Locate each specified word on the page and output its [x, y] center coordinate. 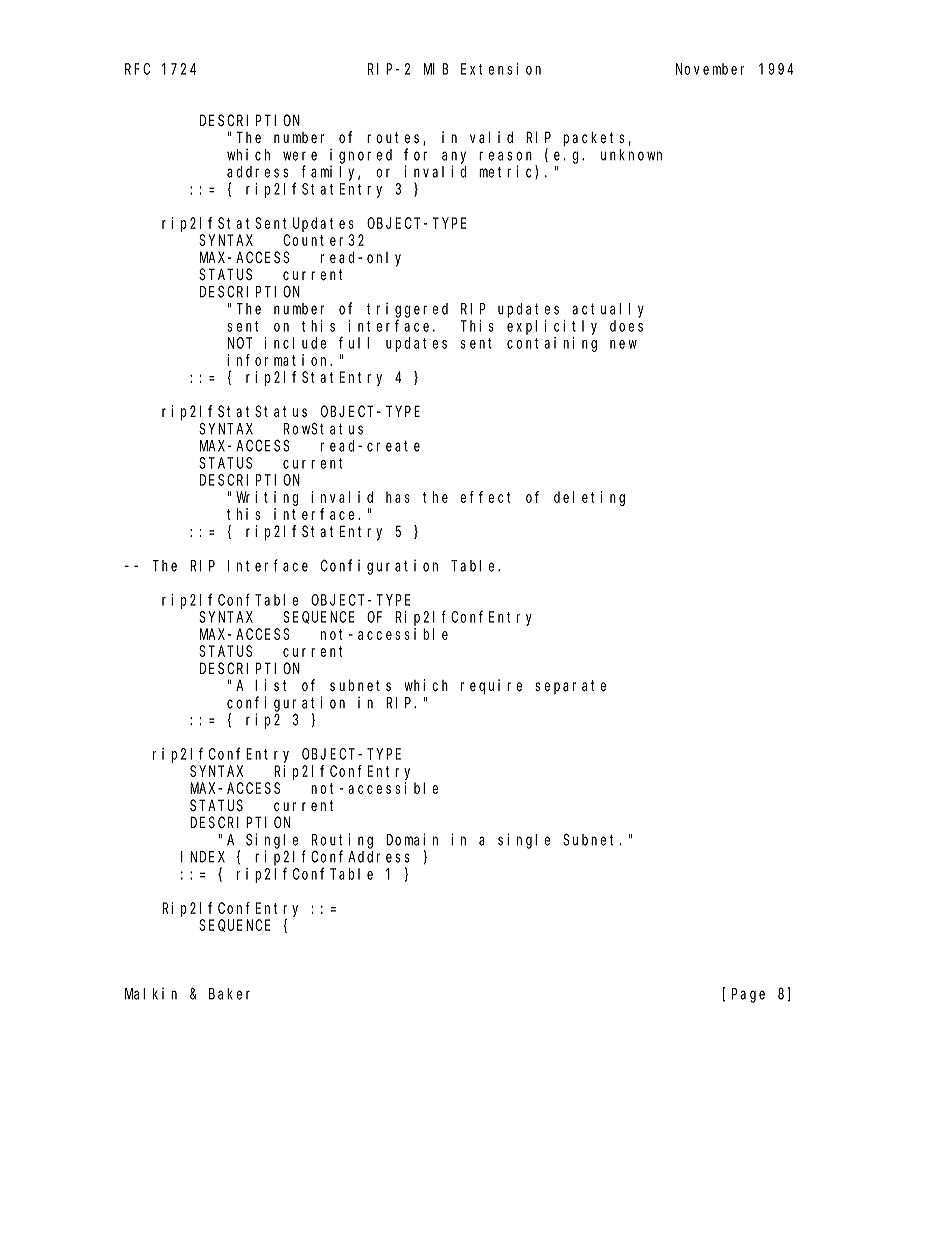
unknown [631, 155]
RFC [137, 69]
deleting [589, 498]
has [398, 497]
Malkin [151, 994]
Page [748, 995]
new [623, 344]
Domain [412, 839]
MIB [436, 69]
